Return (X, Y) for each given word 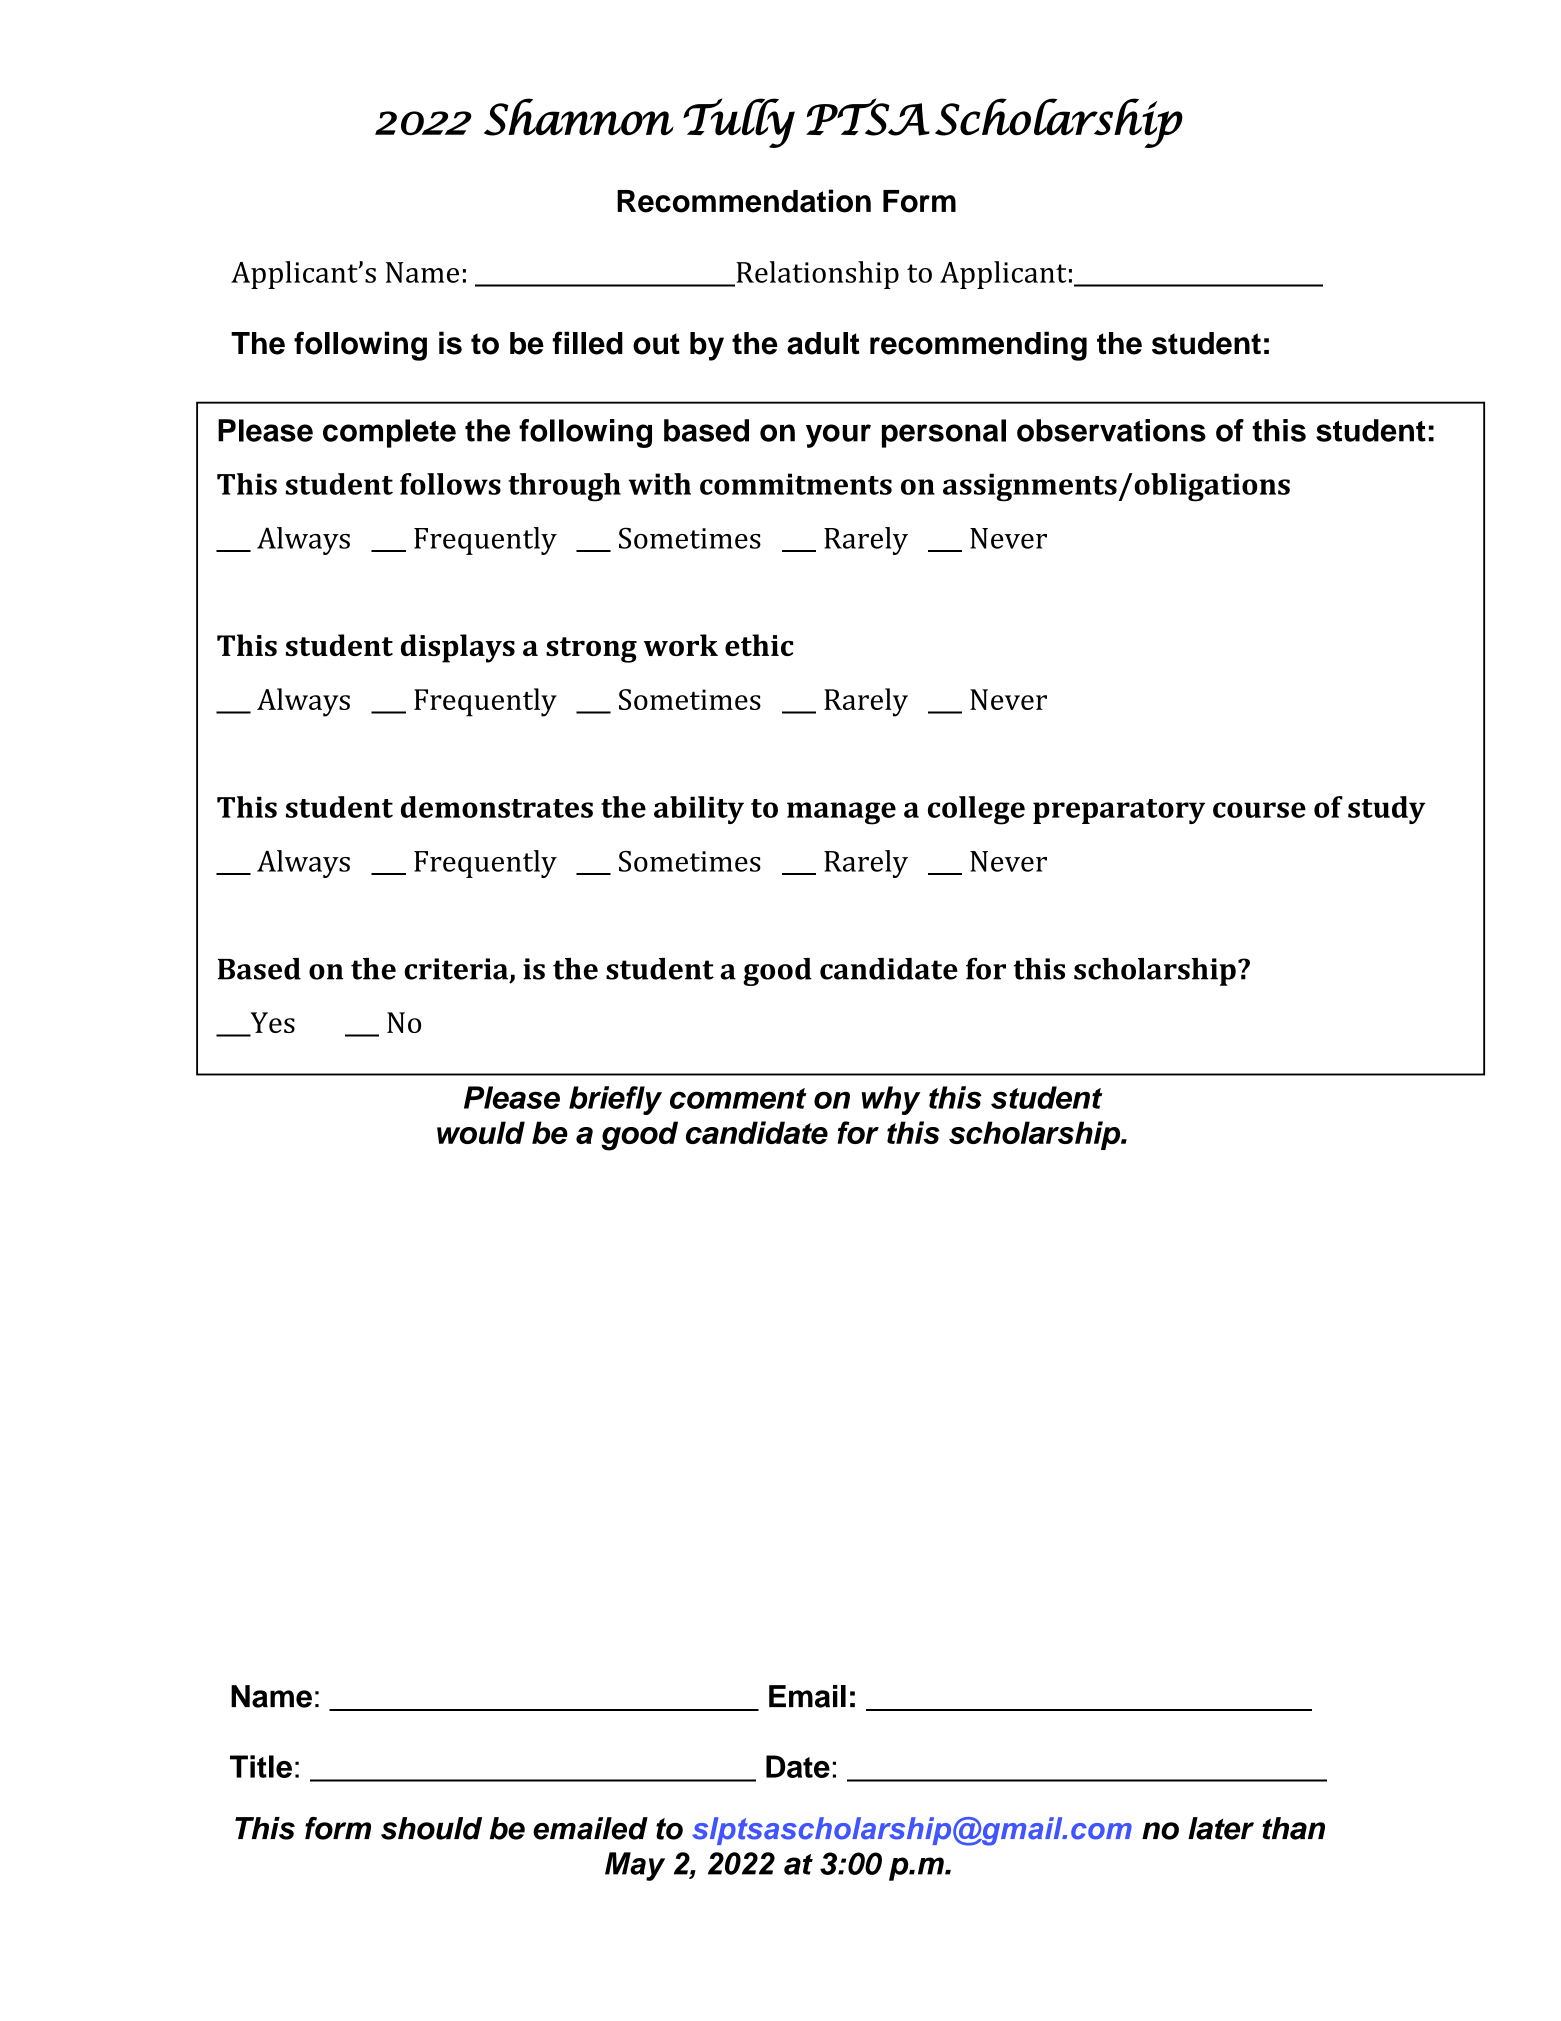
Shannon (579, 117)
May (635, 1866)
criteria (456, 969)
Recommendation (744, 201)
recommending (978, 346)
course (1259, 810)
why (890, 1100)
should (431, 1828)
